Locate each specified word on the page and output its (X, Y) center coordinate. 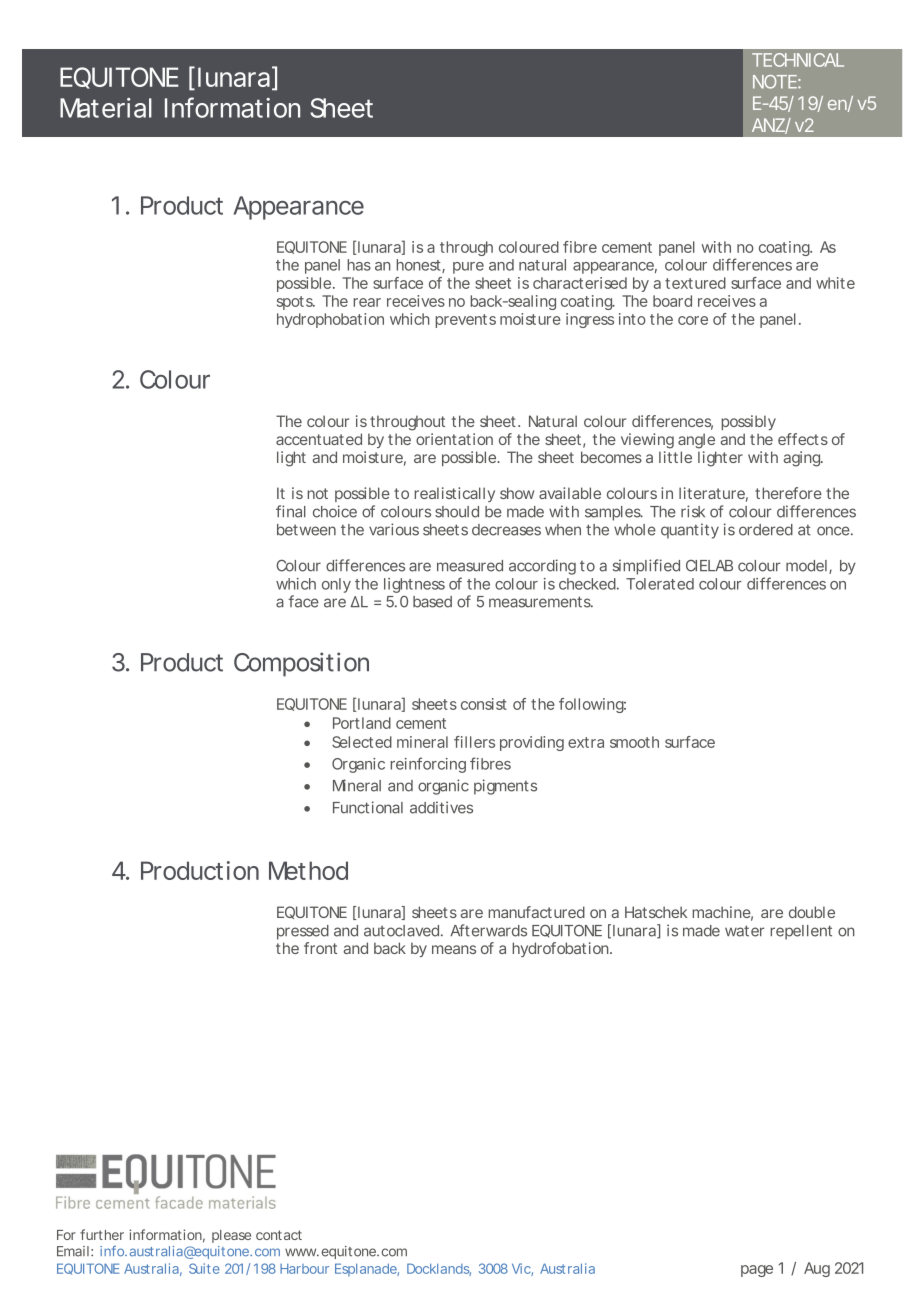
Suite (204, 1268)
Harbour (304, 1269)
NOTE (775, 82)
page (757, 1271)
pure (468, 268)
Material (106, 108)
